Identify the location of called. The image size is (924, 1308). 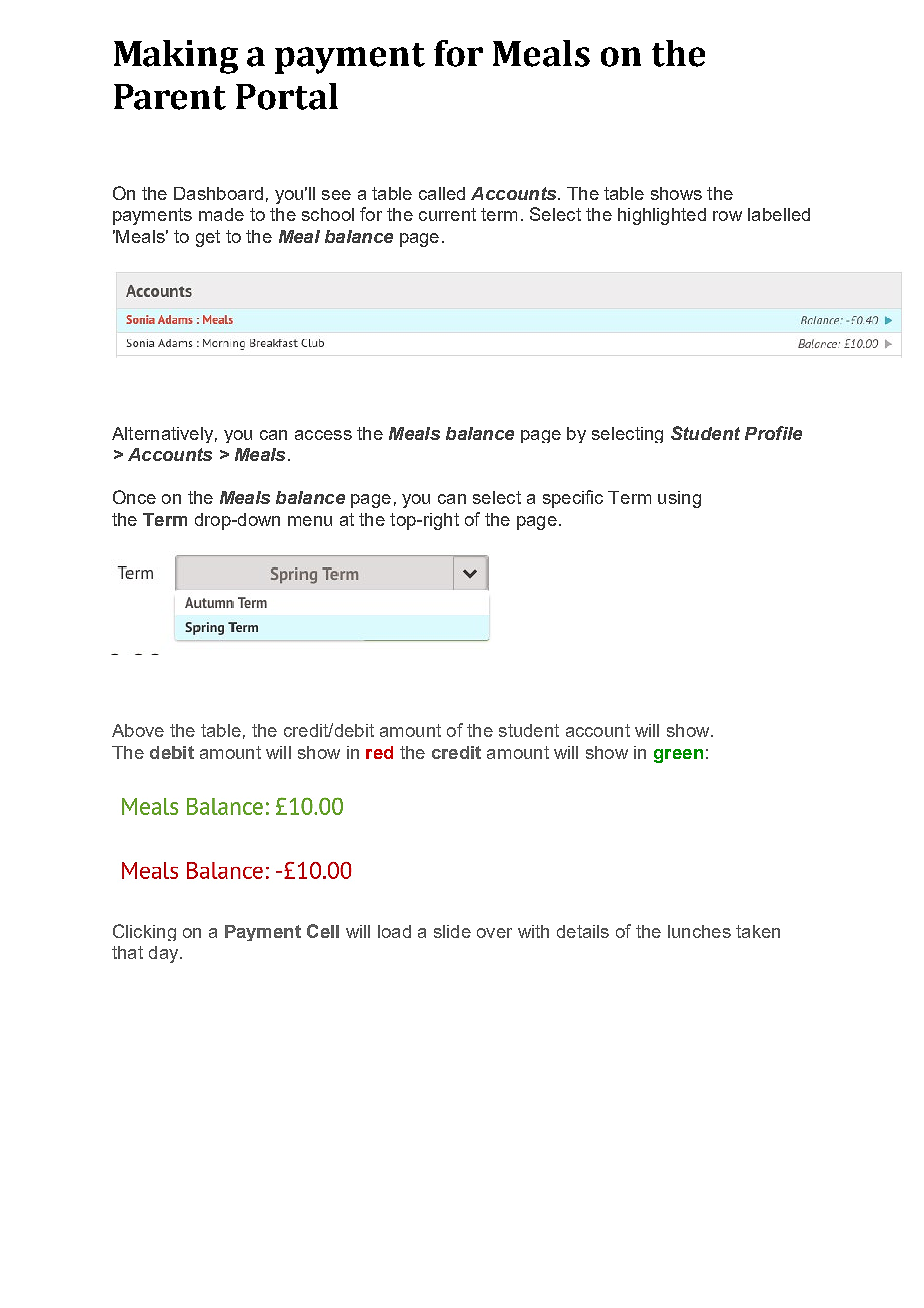
(442, 193).
